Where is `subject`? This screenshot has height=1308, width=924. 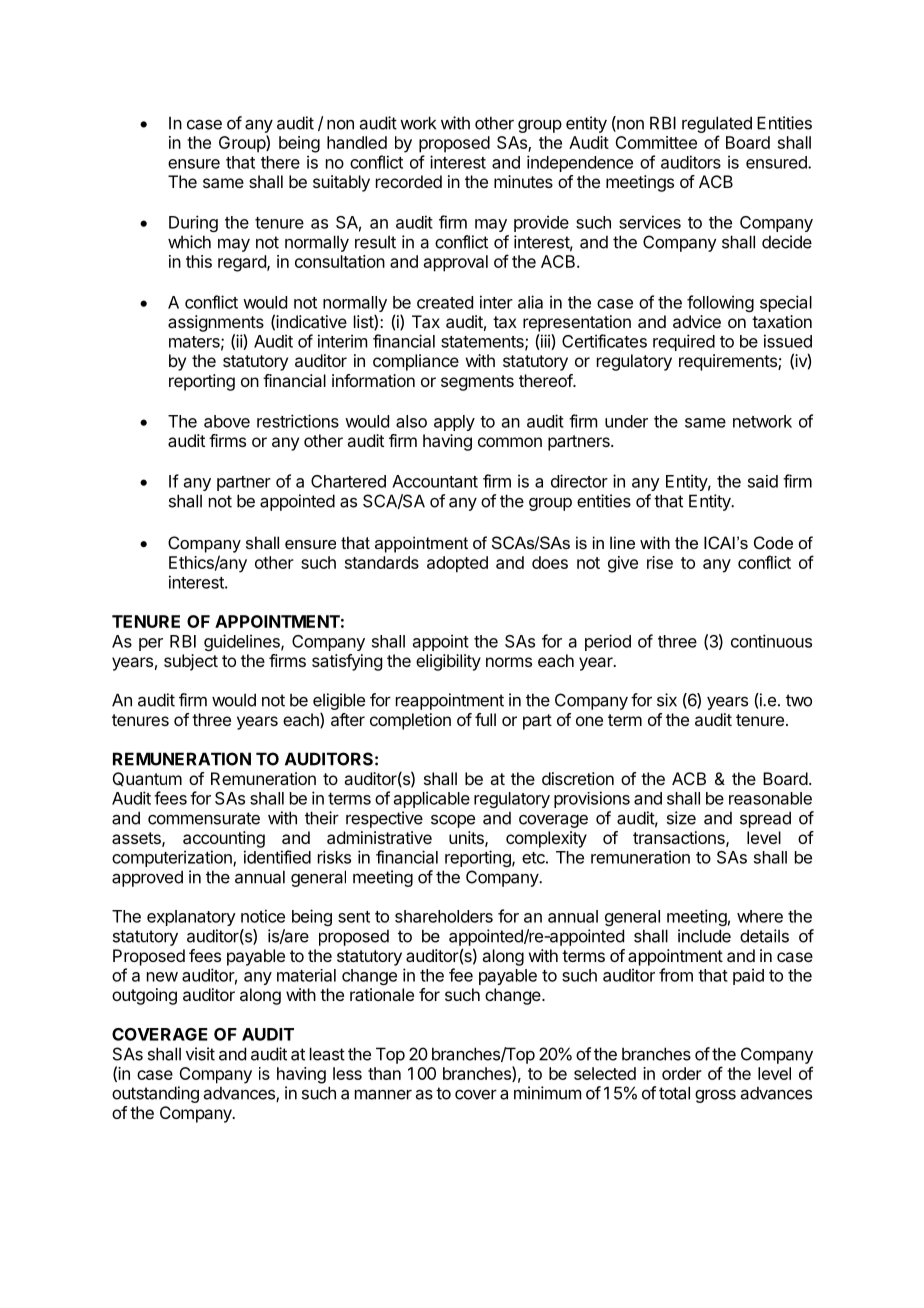
subject is located at coordinates (191, 662).
